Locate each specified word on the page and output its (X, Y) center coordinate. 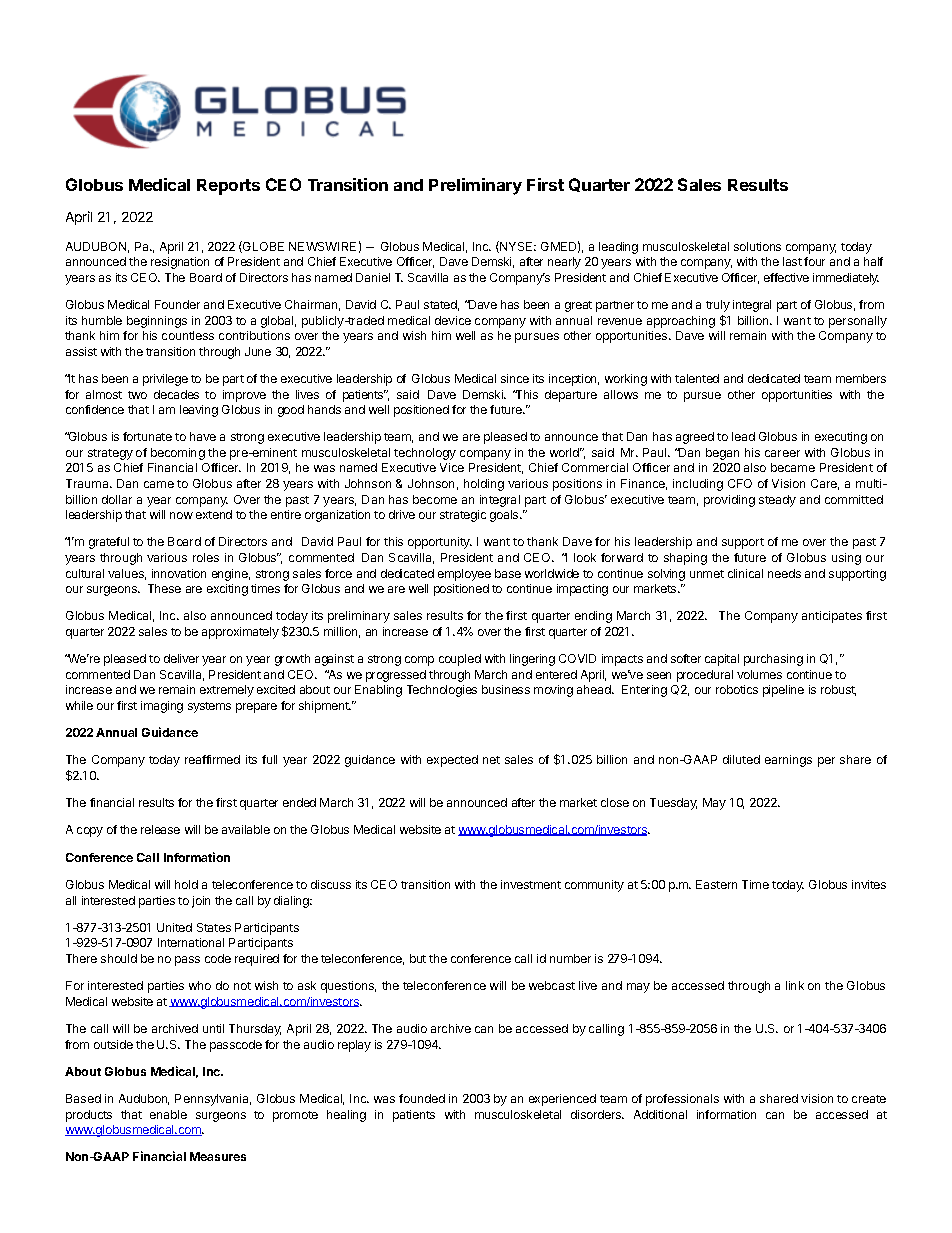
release (160, 829)
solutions (757, 246)
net (491, 760)
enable (168, 1114)
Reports (228, 187)
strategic (463, 516)
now (181, 515)
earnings (788, 761)
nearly (564, 263)
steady (777, 501)
